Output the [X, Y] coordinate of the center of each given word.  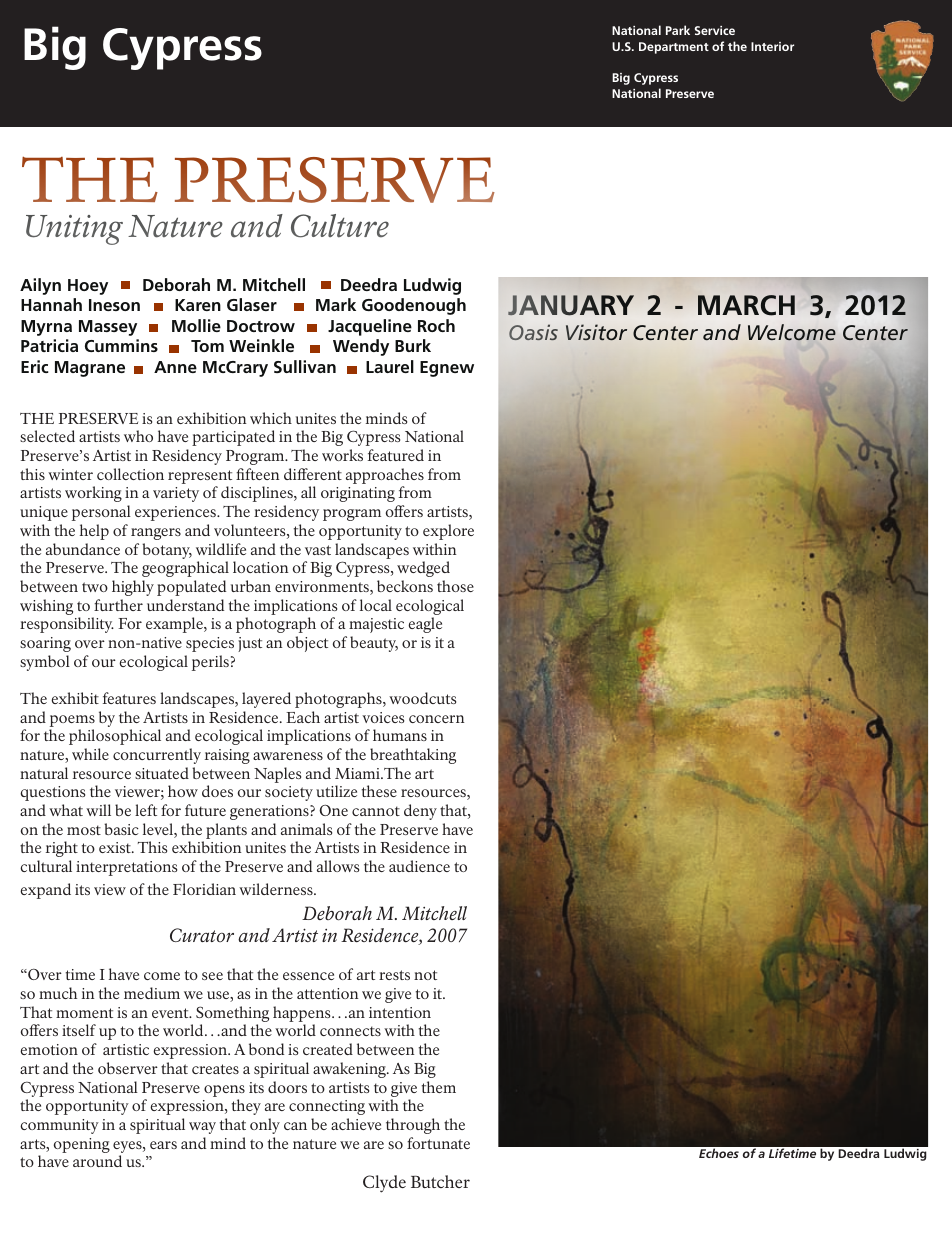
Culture [340, 226]
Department [674, 48]
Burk [413, 345]
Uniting [74, 230]
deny [420, 812]
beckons [405, 586]
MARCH [746, 305]
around [97, 1161]
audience [419, 866]
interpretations [126, 868]
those [455, 586]
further [118, 605]
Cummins [121, 345]
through [413, 1126]
